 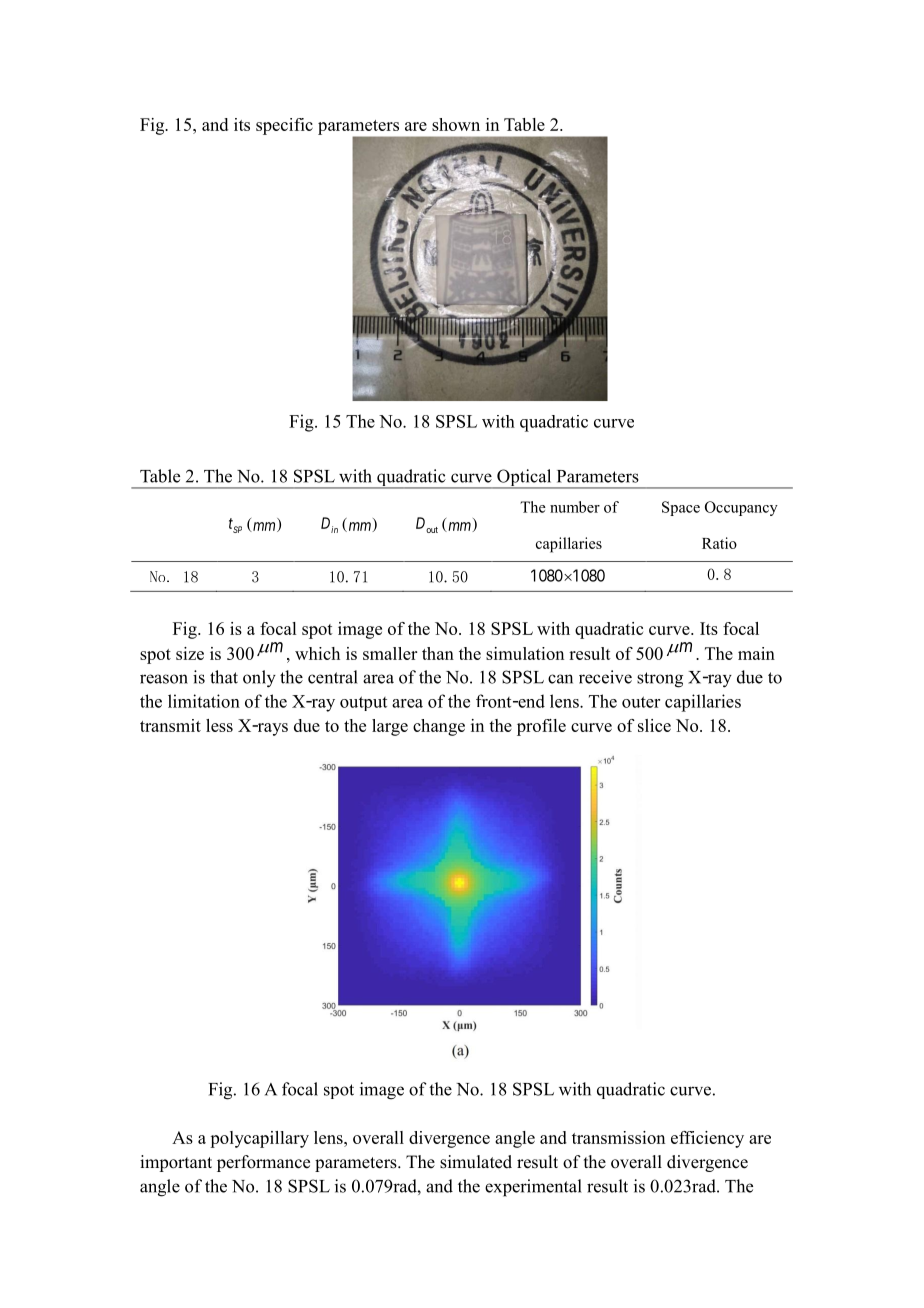 I want to click on simulated, so click(x=476, y=1162).
